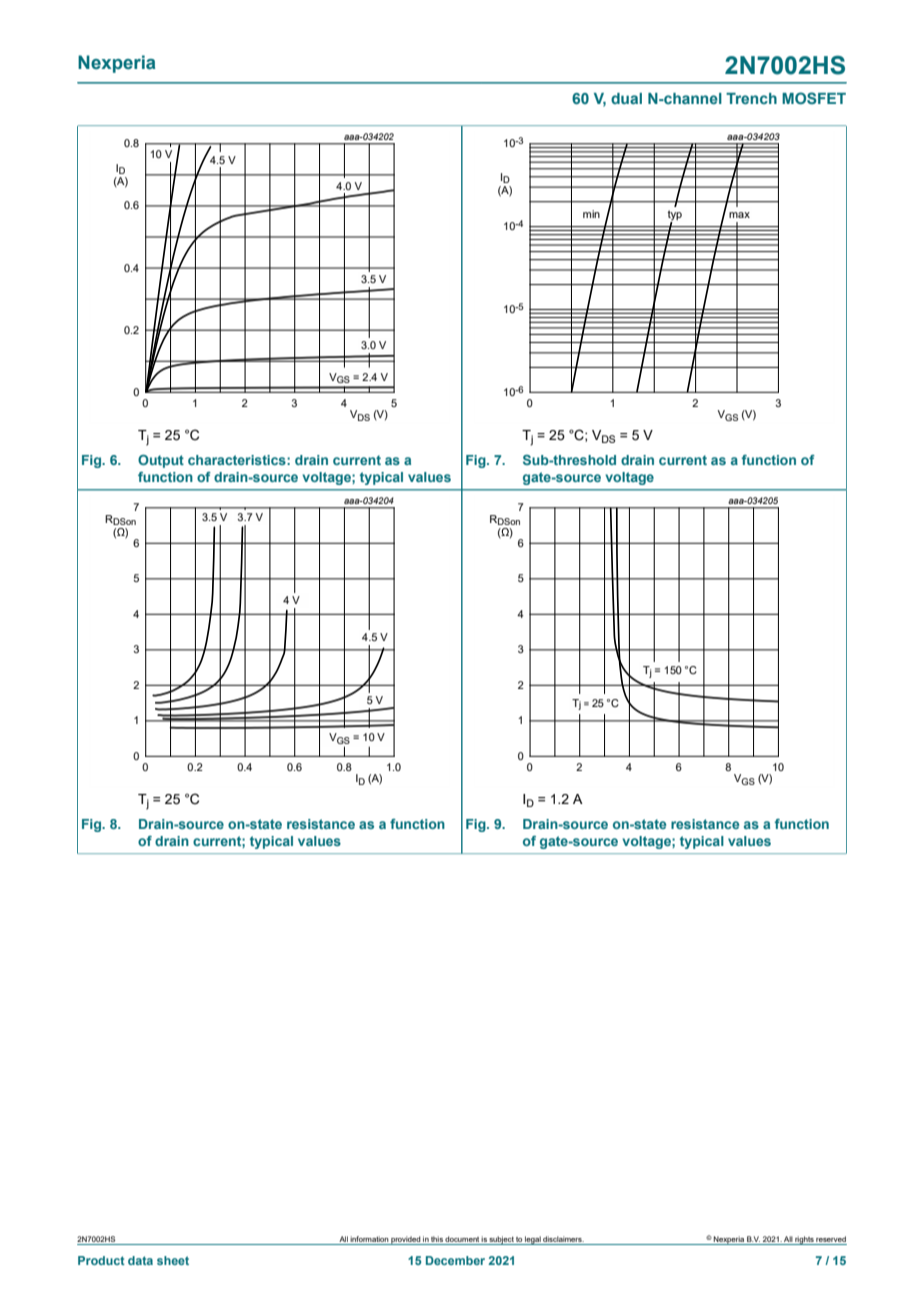  Describe the element at coordinates (831, 1239) in the document. I see `reserved` at that location.
